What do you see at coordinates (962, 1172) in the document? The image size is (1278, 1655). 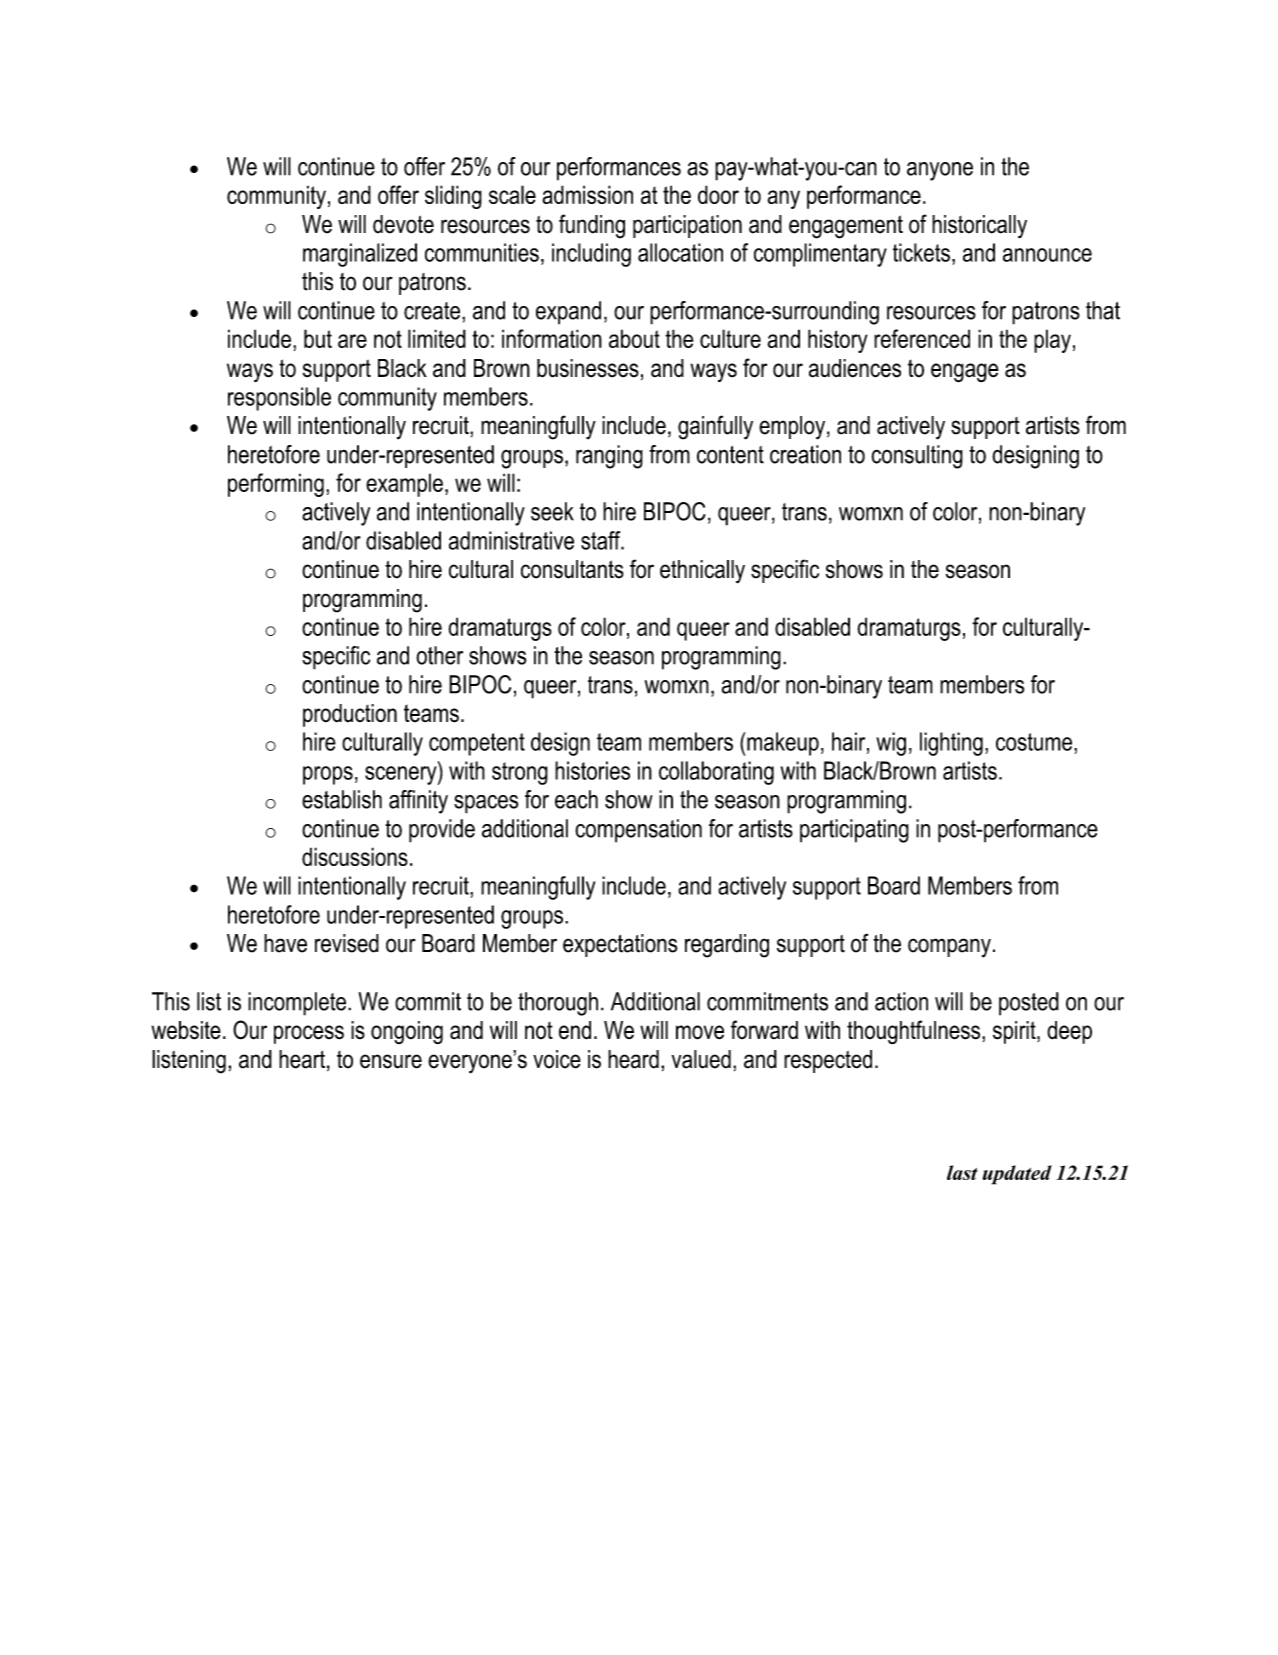 I see `last` at bounding box center [962, 1172].
